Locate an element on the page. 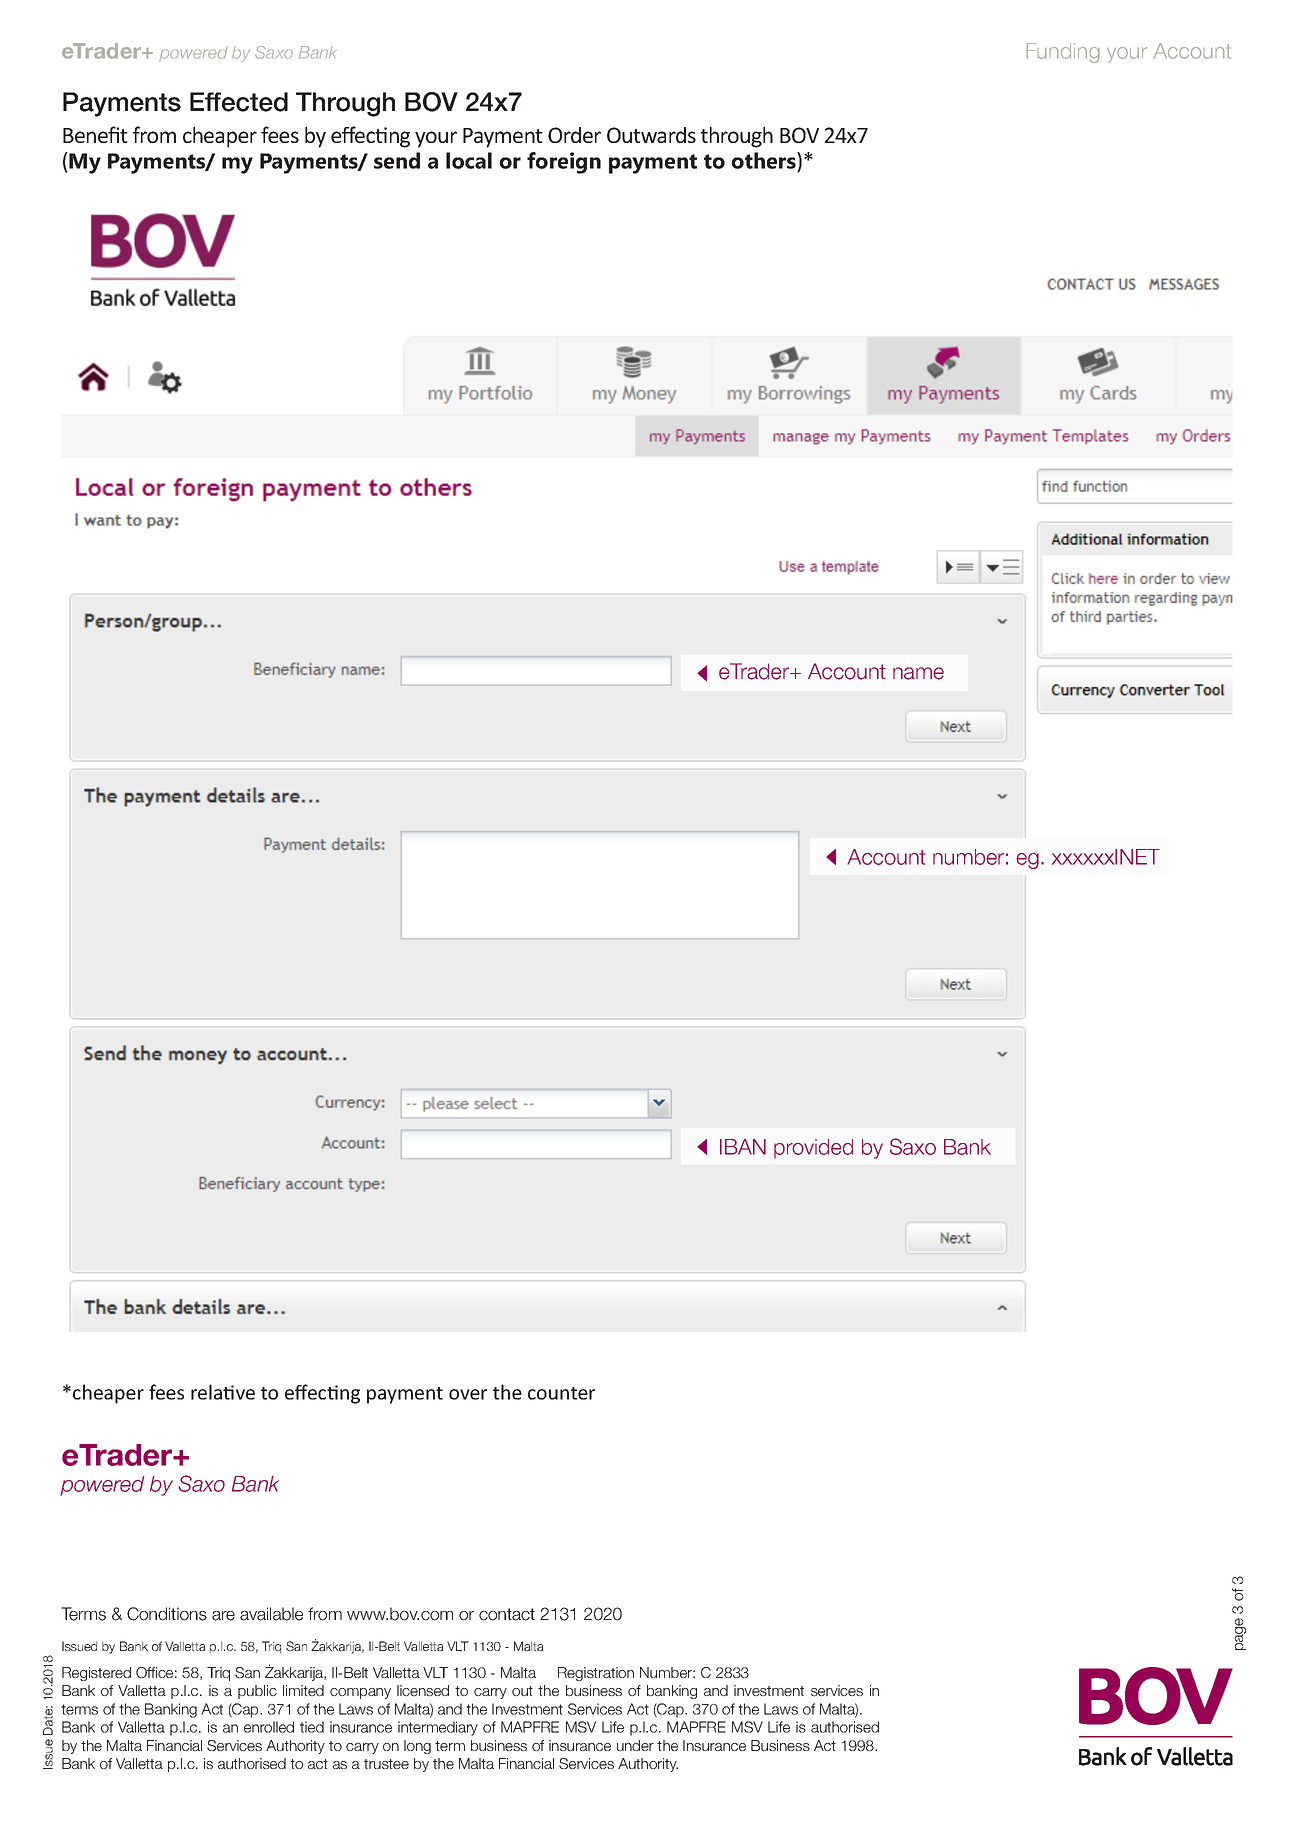 The width and height of the page is (1294, 1830). send is located at coordinates (397, 160).
